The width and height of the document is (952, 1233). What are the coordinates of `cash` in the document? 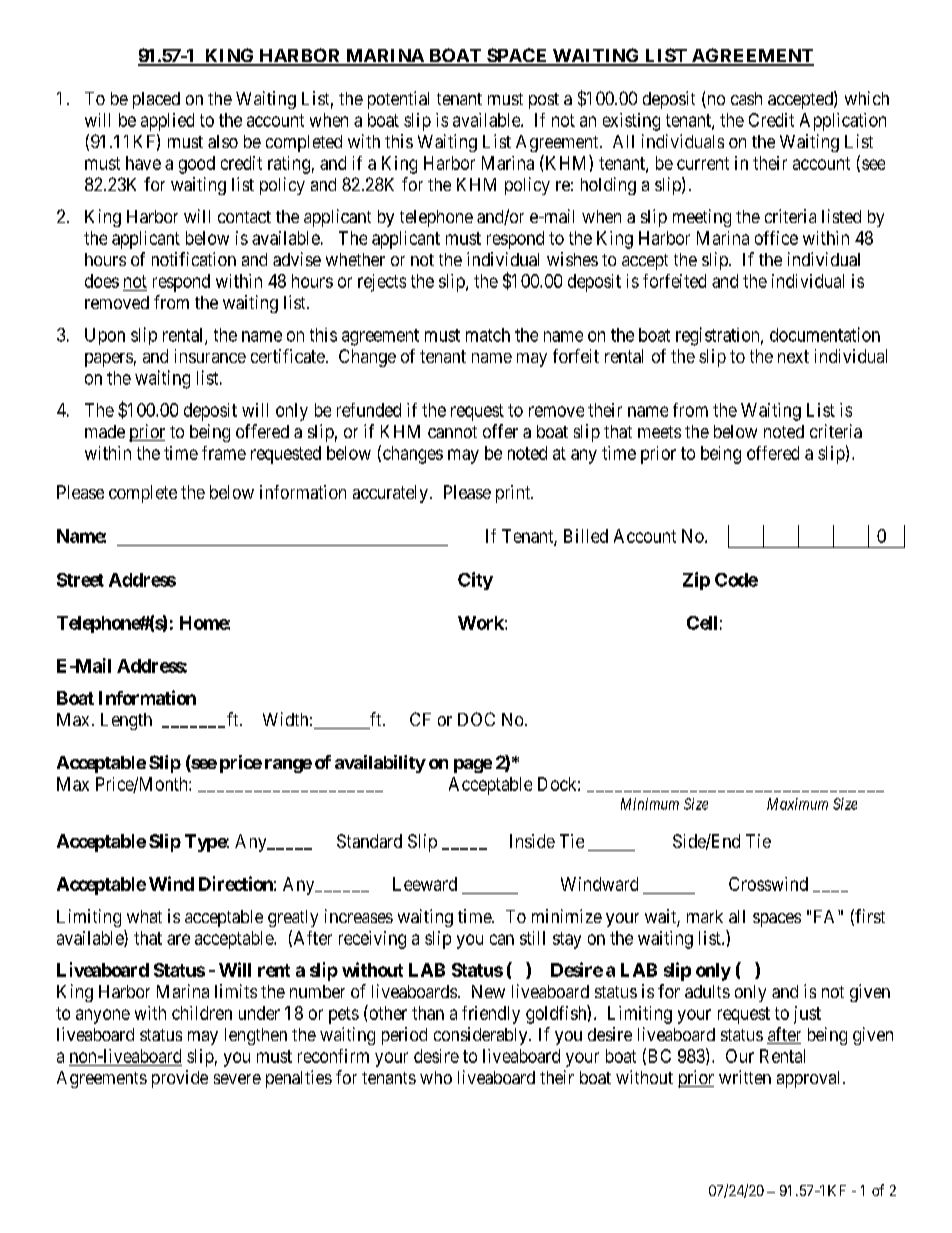 It's located at (746, 98).
